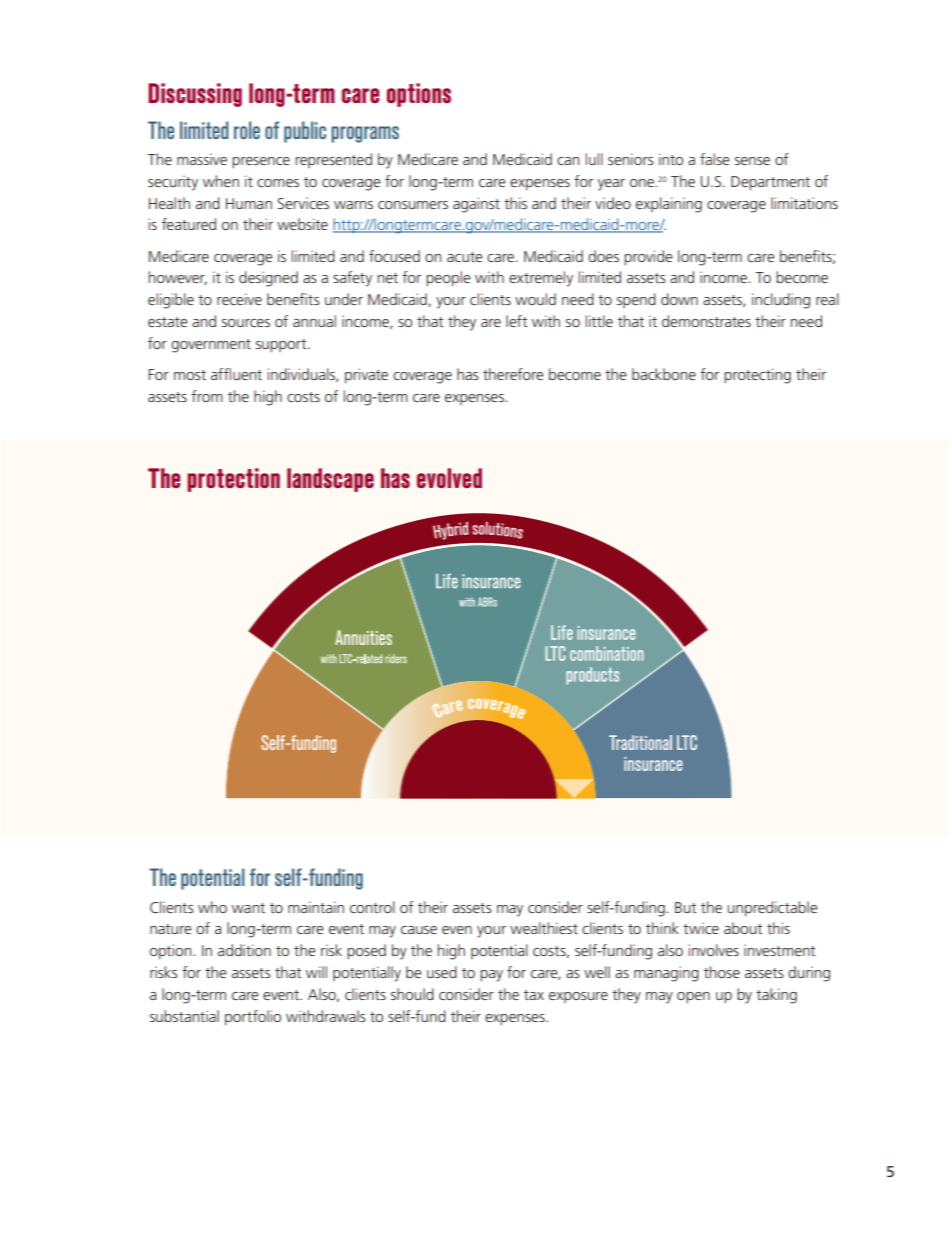 This screenshot has width=952, height=1233. Describe the element at coordinates (568, 161) in the screenshot. I see `can` at that location.
